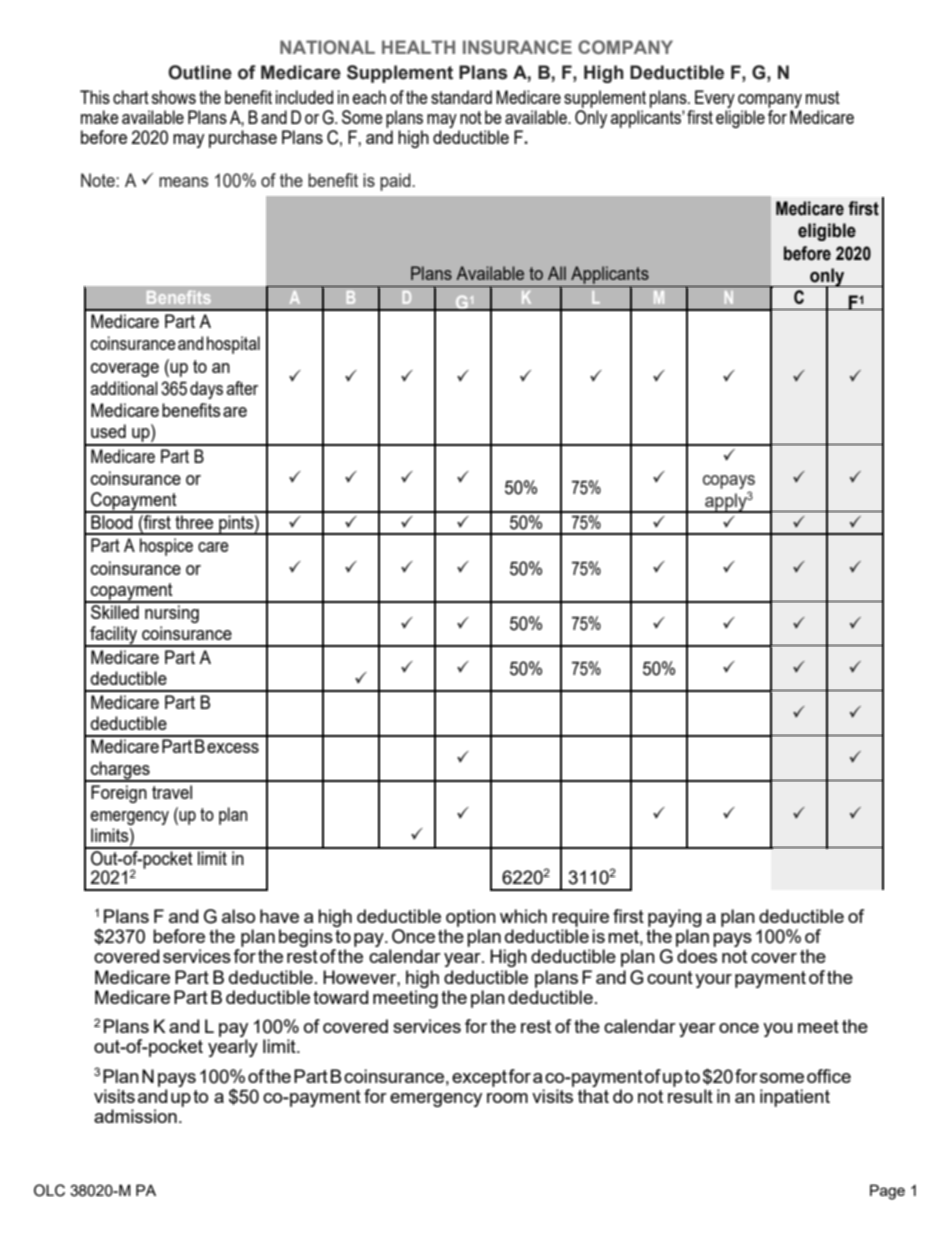 The width and height of the page is (952, 1233). I want to click on which, so click(523, 916).
